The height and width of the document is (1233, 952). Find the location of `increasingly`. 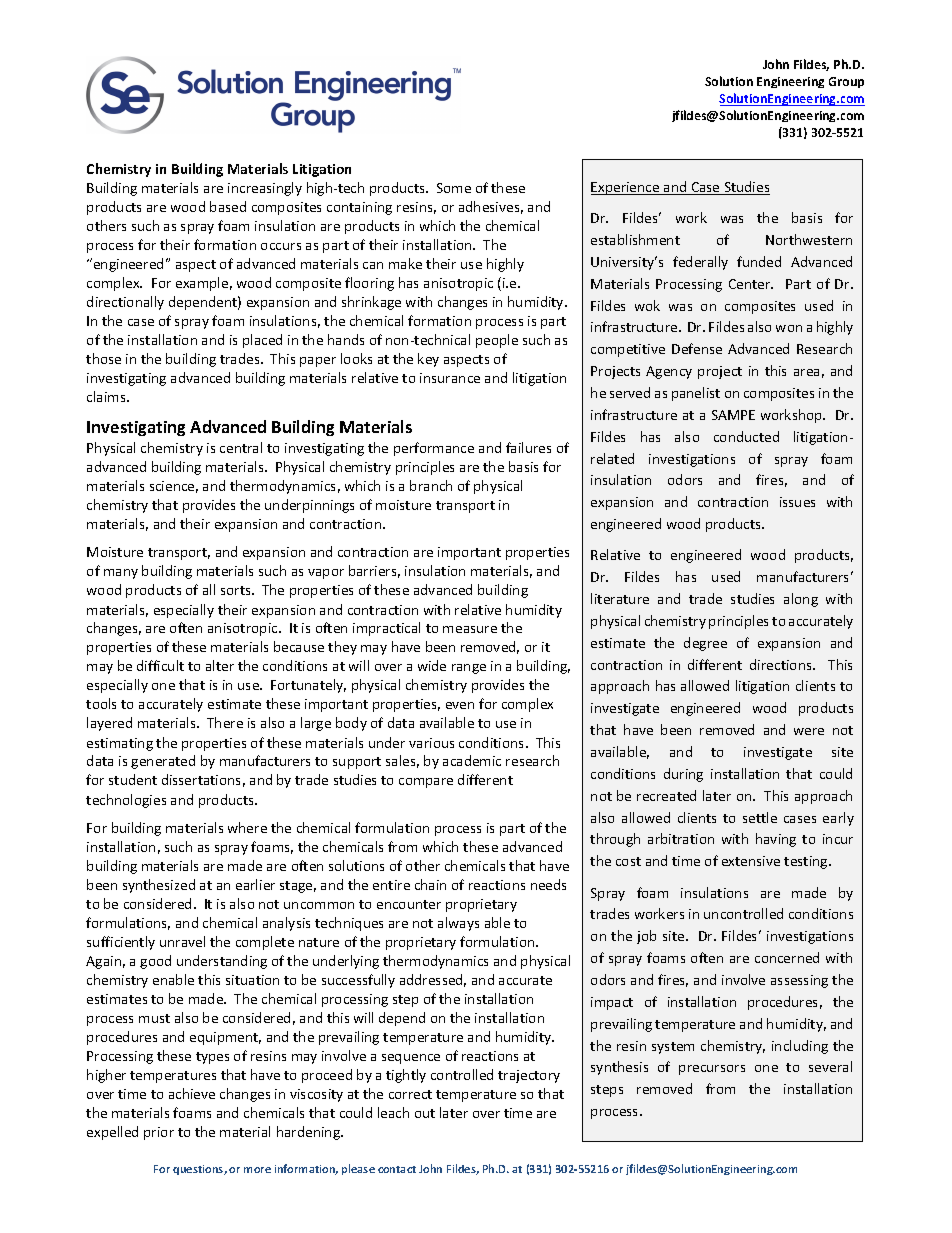

increasingly is located at coordinates (265, 189).
